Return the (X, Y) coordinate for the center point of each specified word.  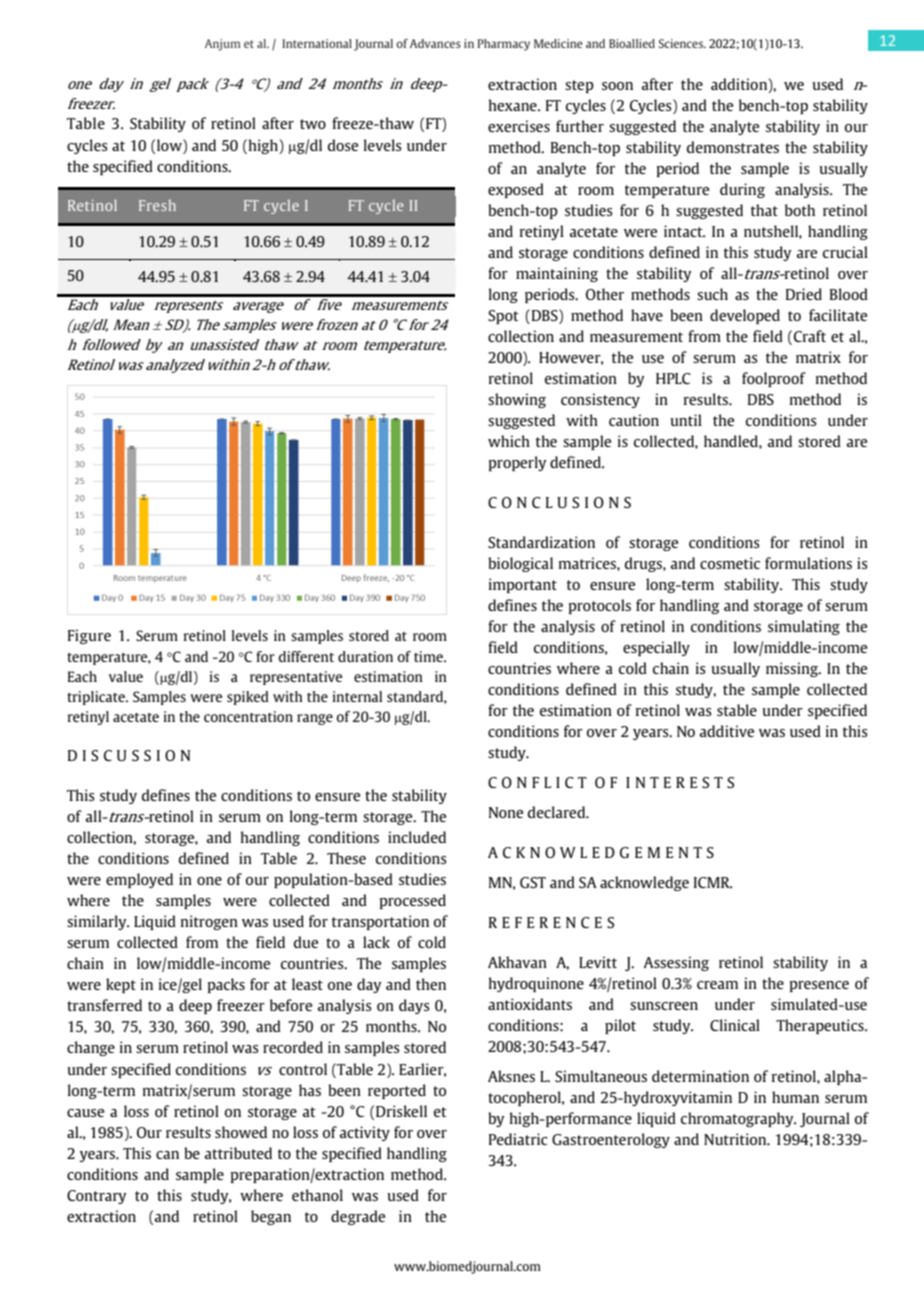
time (429, 656)
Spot (503, 317)
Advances (435, 43)
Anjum (223, 45)
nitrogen (209, 922)
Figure (89, 636)
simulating (804, 627)
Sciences (682, 43)
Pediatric (518, 1139)
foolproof (774, 379)
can (167, 1155)
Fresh (157, 205)
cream (717, 985)
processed (413, 901)
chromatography (738, 1119)
